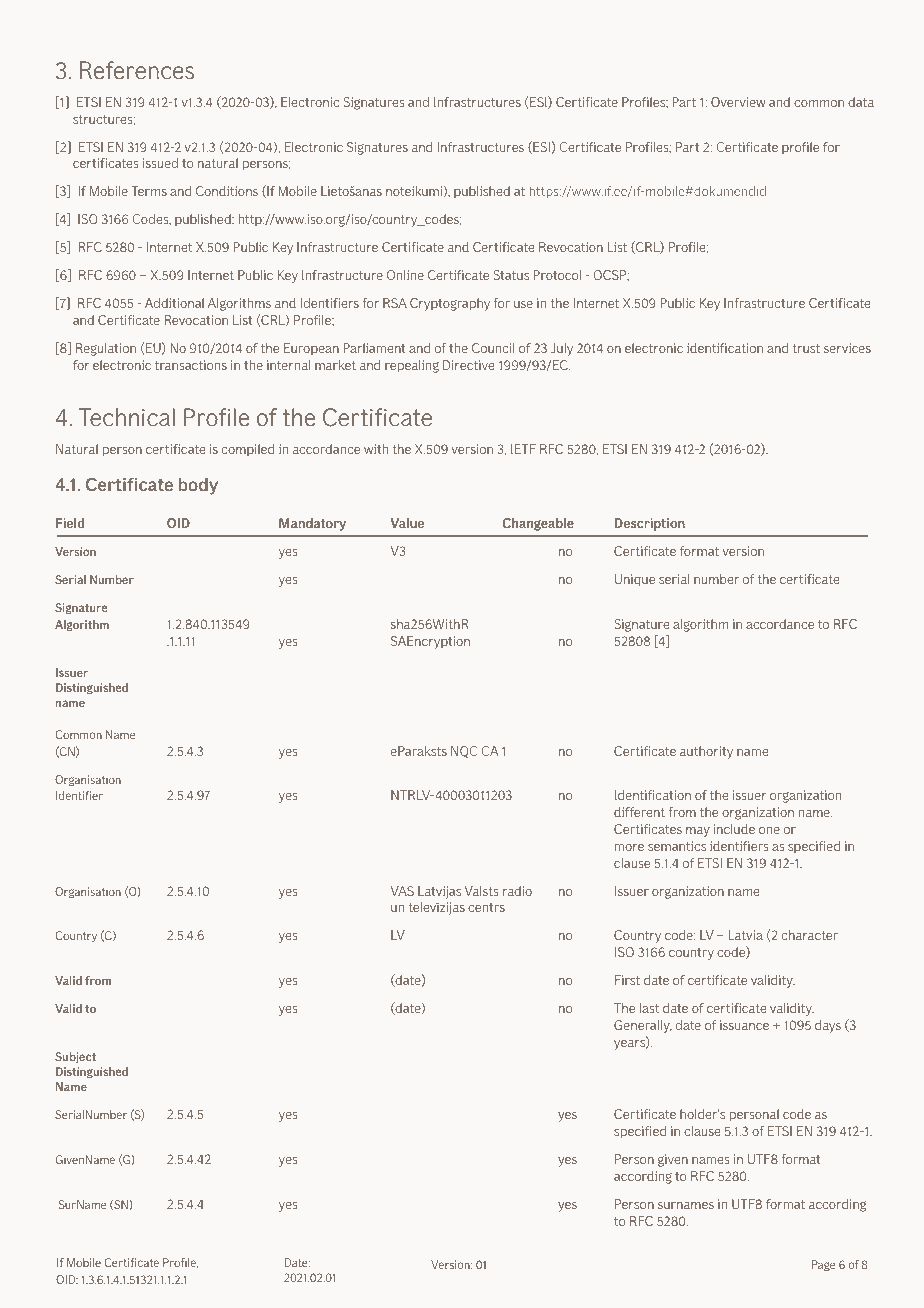 Image resolution: width=924 pixels, height=1308 pixels. I want to click on Overview, so click(738, 102).
